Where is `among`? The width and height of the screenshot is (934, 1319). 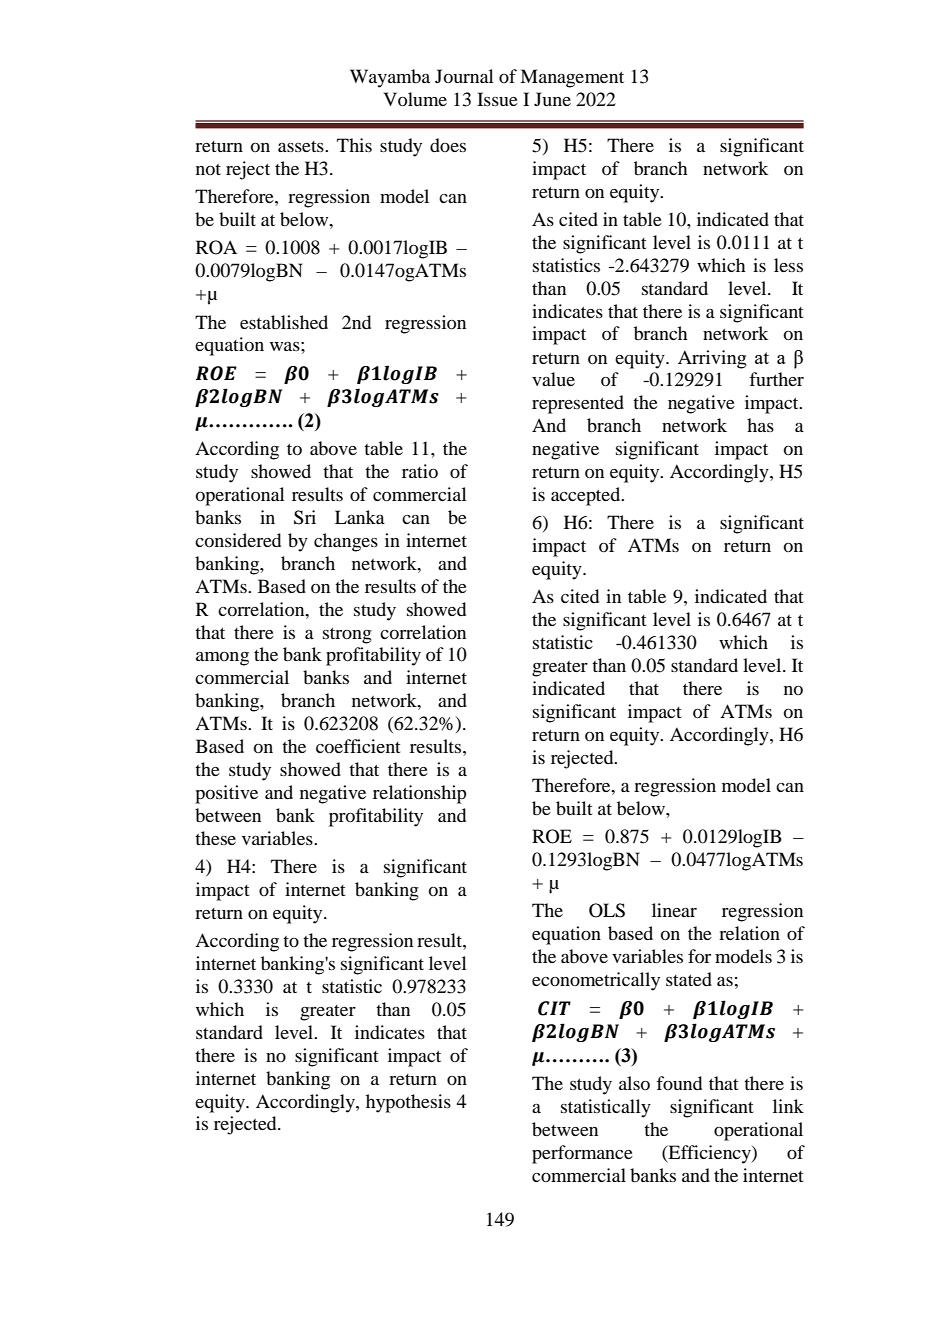 among is located at coordinates (222, 659).
